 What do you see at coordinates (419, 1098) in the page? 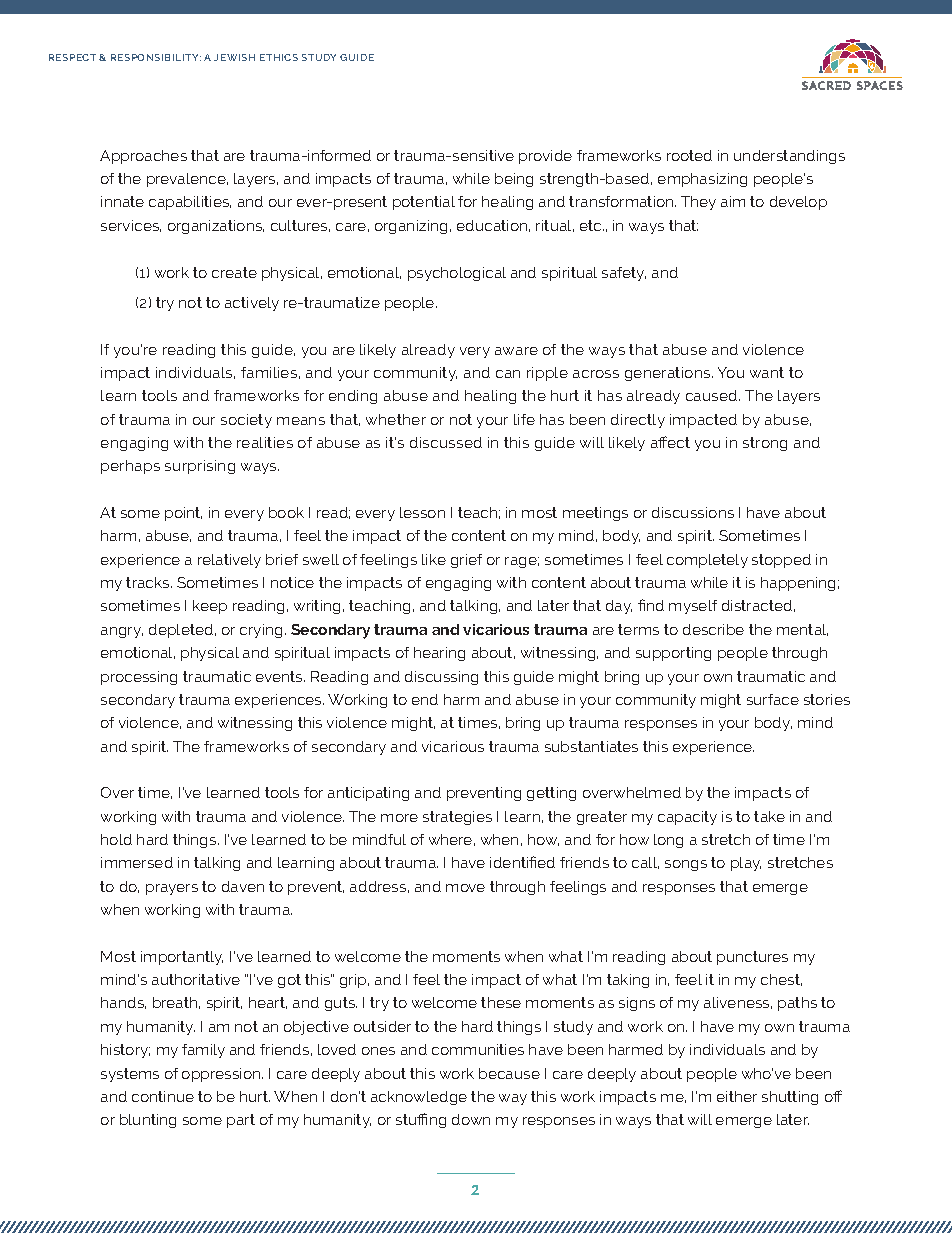
I see `acknowledge` at bounding box center [419, 1098].
